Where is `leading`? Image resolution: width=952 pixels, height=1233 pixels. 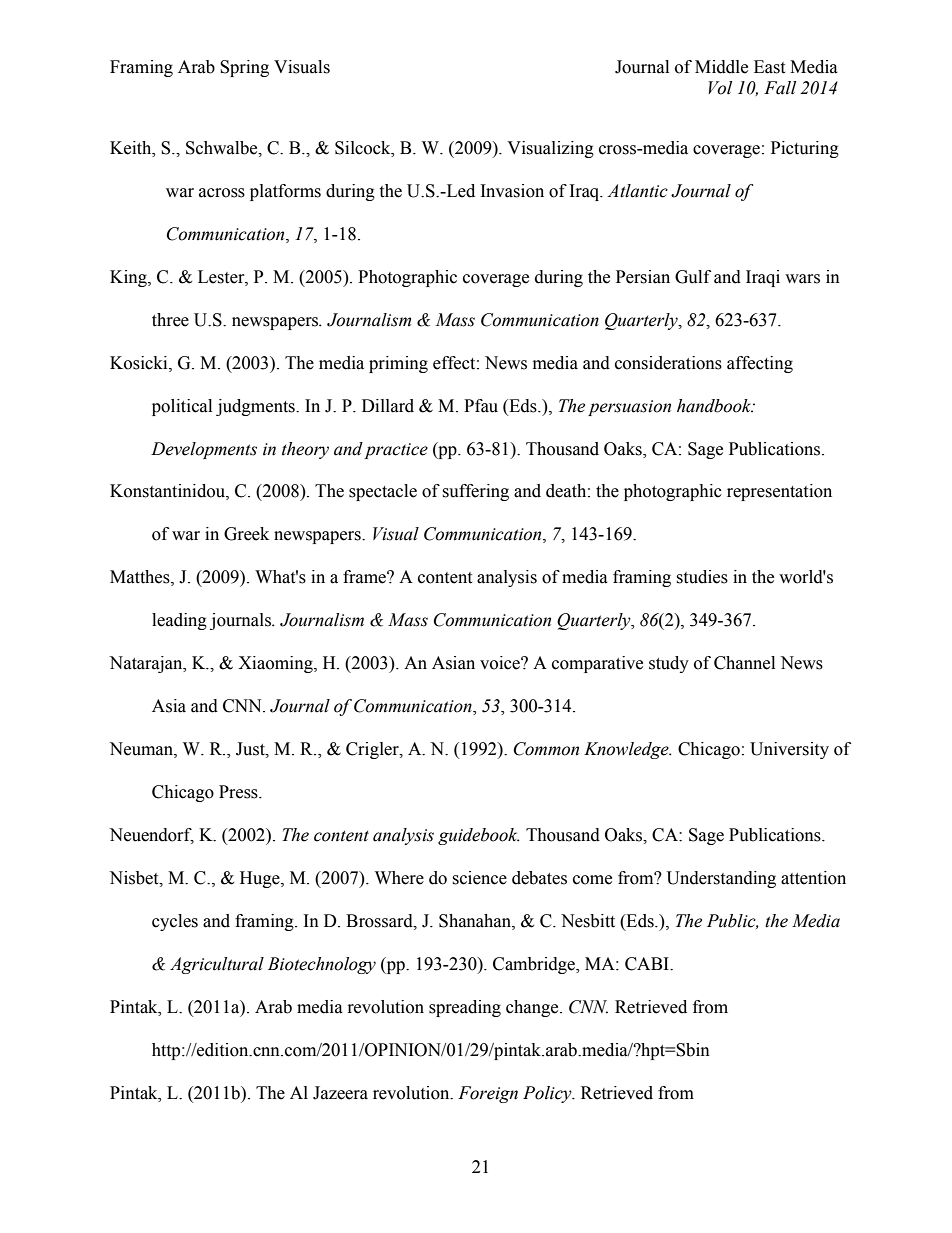
leading is located at coordinates (179, 621).
